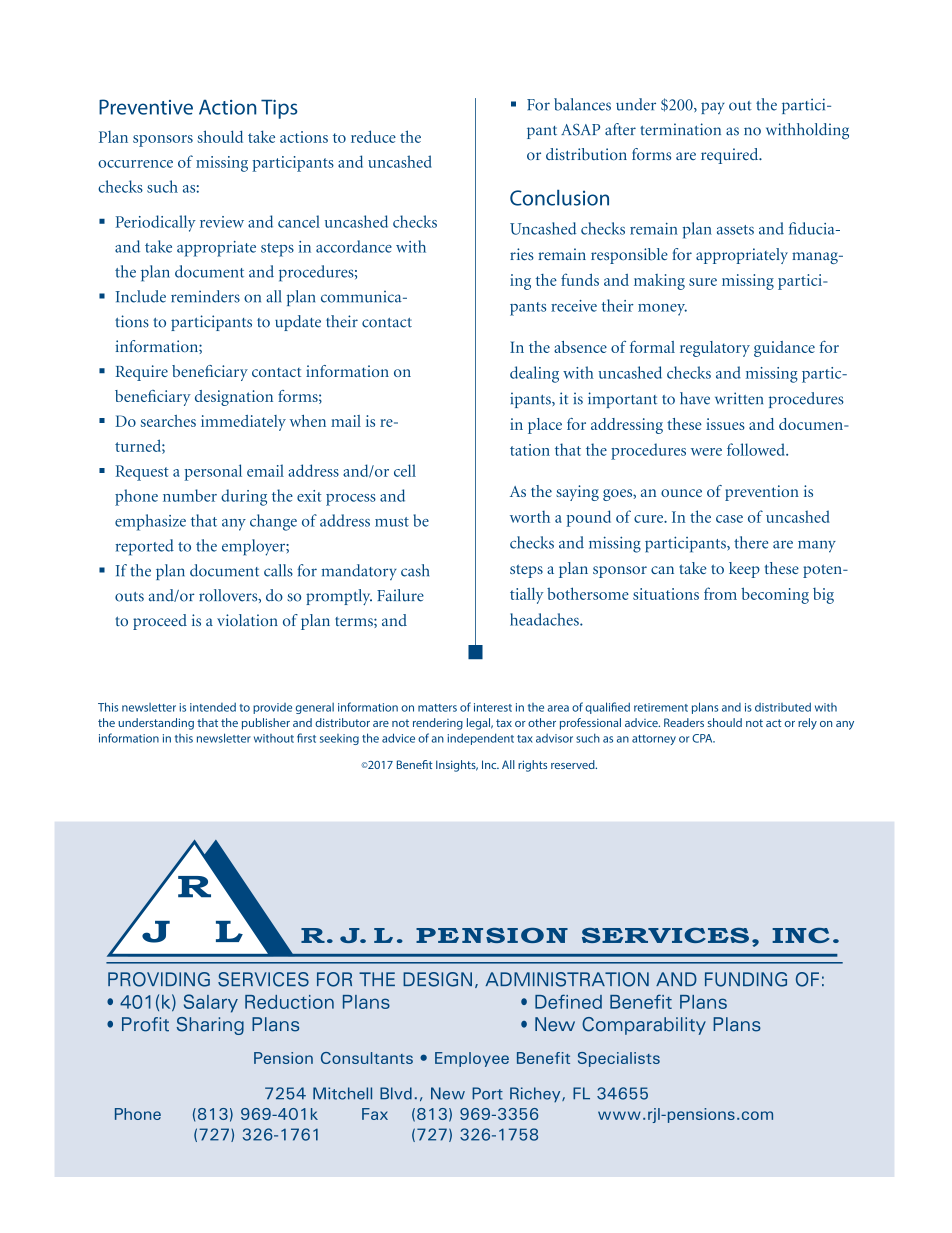 The width and height of the screenshot is (952, 1233). What do you see at coordinates (306, 738) in the screenshot?
I see `first` at bounding box center [306, 738].
